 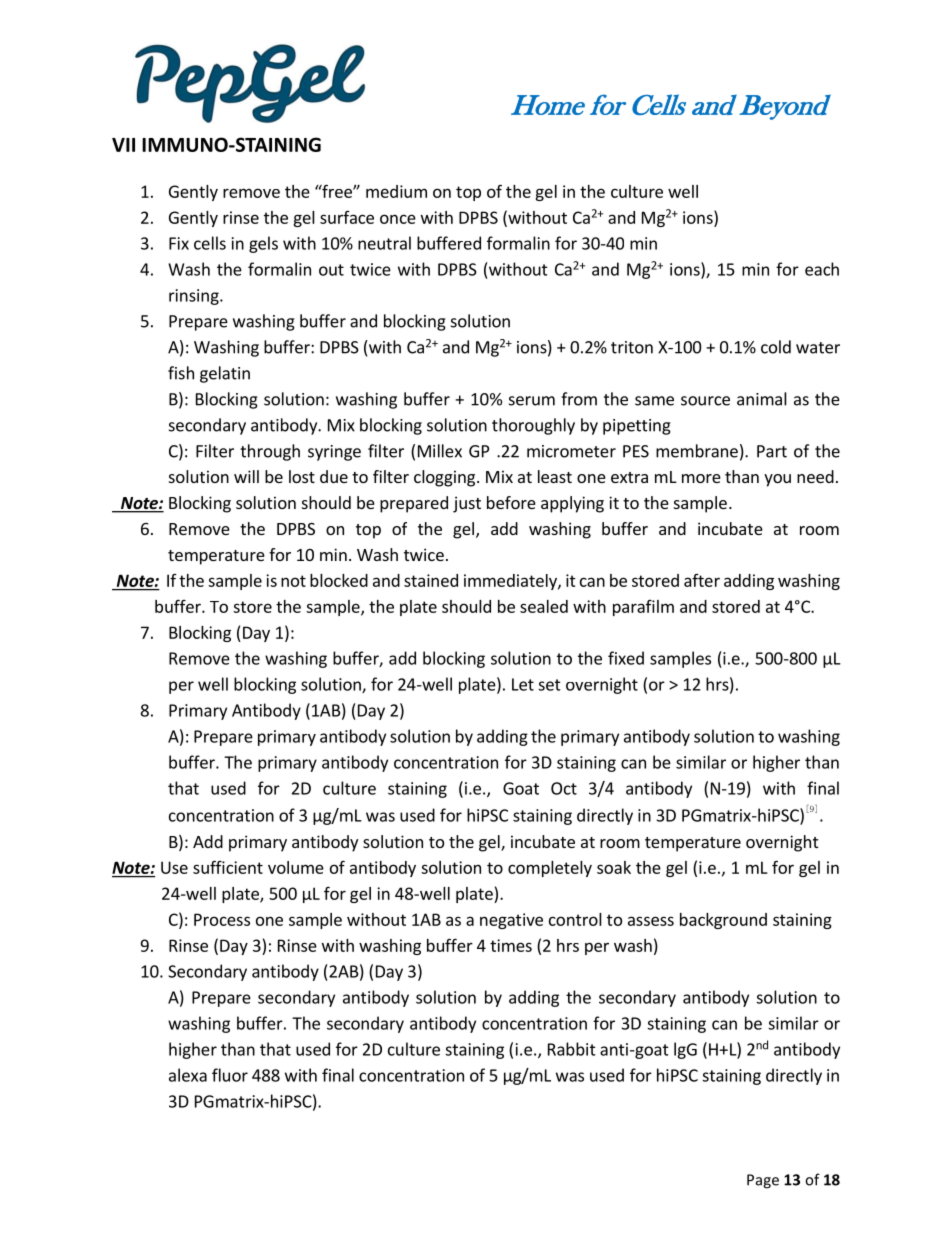 I want to click on medium, so click(x=396, y=191).
